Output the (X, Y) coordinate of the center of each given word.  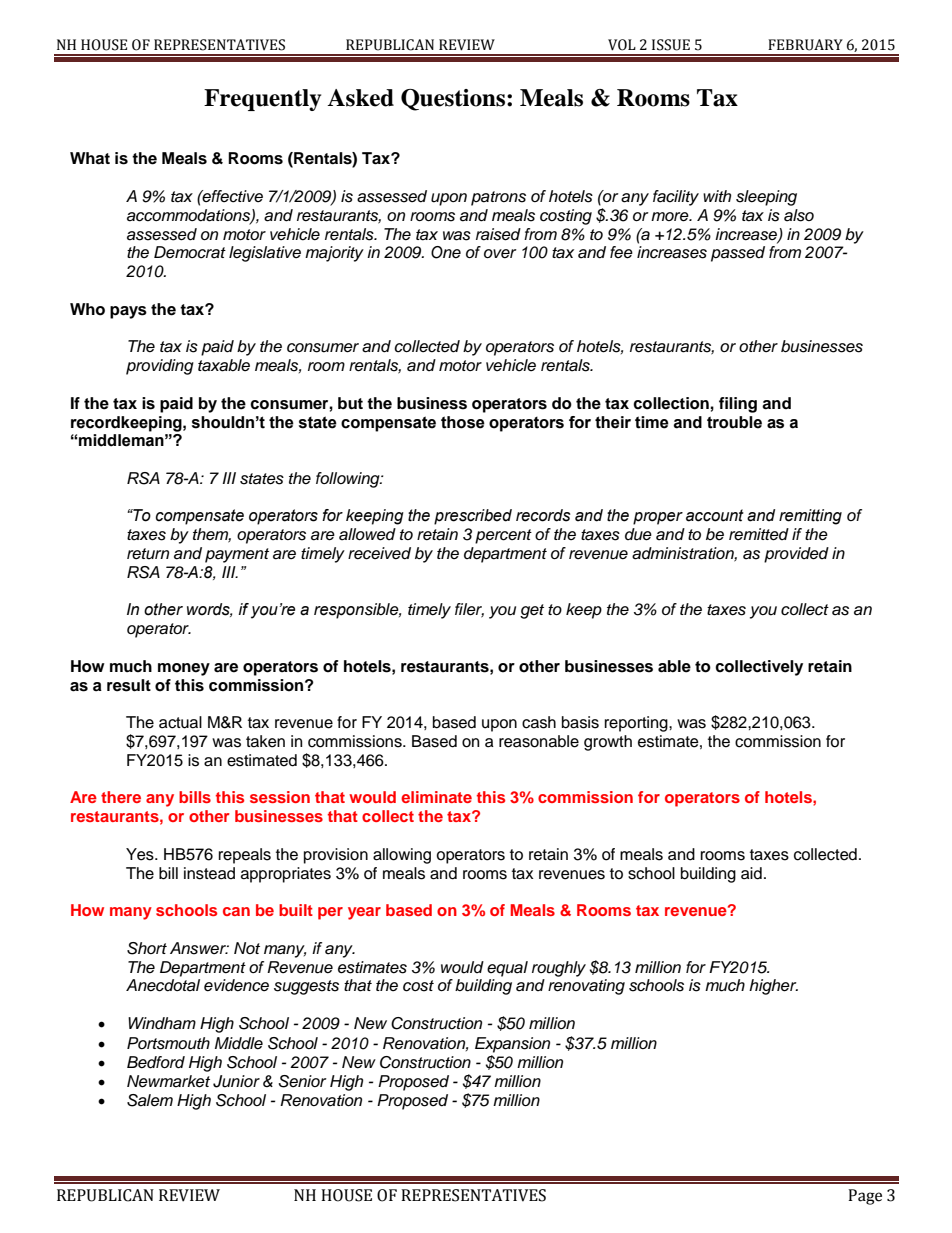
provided (796, 555)
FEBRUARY (805, 45)
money (184, 669)
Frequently (262, 100)
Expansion (512, 1045)
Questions (453, 100)
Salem (150, 1100)
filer (469, 610)
